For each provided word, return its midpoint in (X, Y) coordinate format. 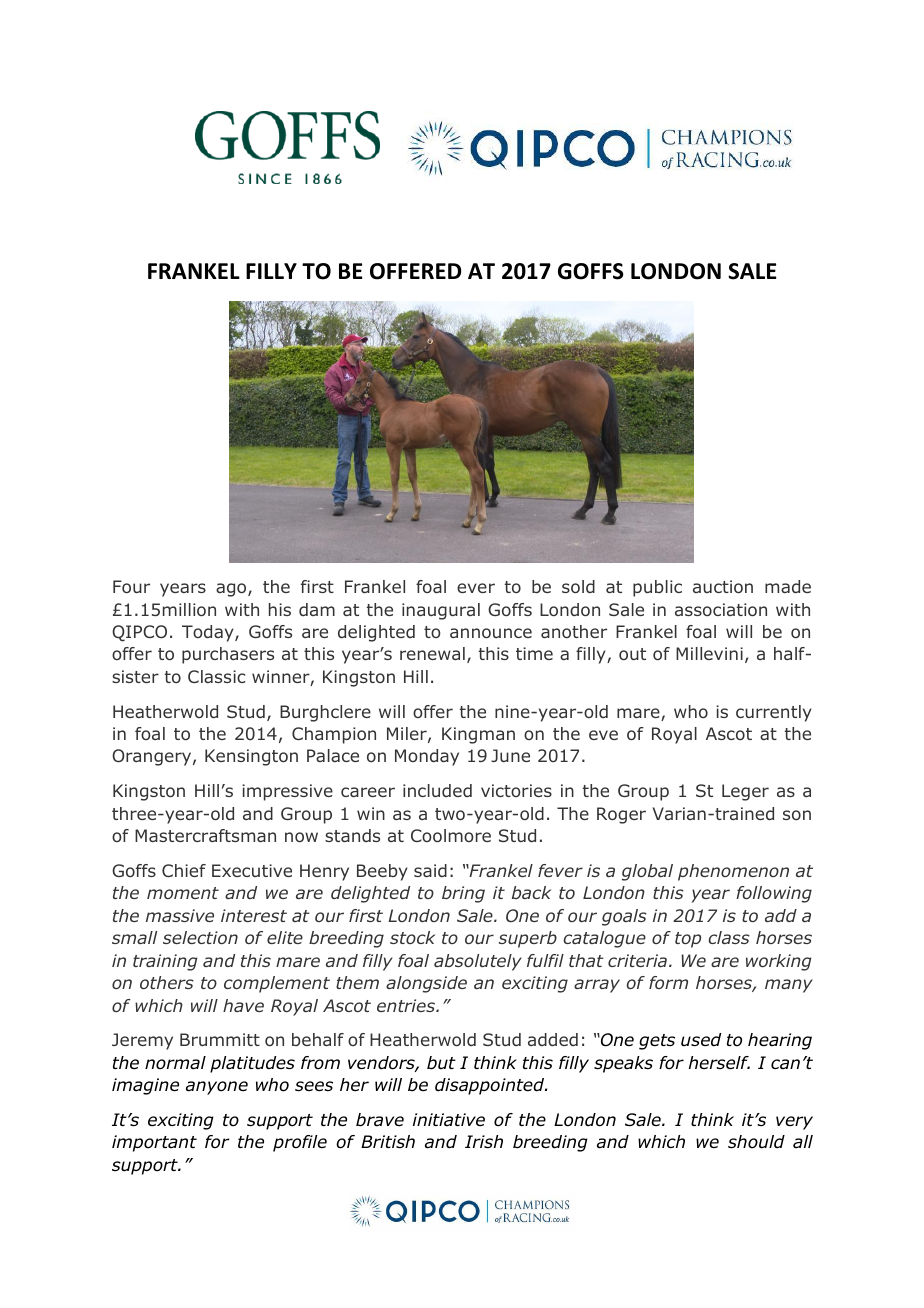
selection (200, 937)
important (154, 1143)
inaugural (441, 611)
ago (232, 590)
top (688, 940)
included (437, 790)
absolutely (478, 962)
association (721, 609)
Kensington (251, 757)
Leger (745, 792)
